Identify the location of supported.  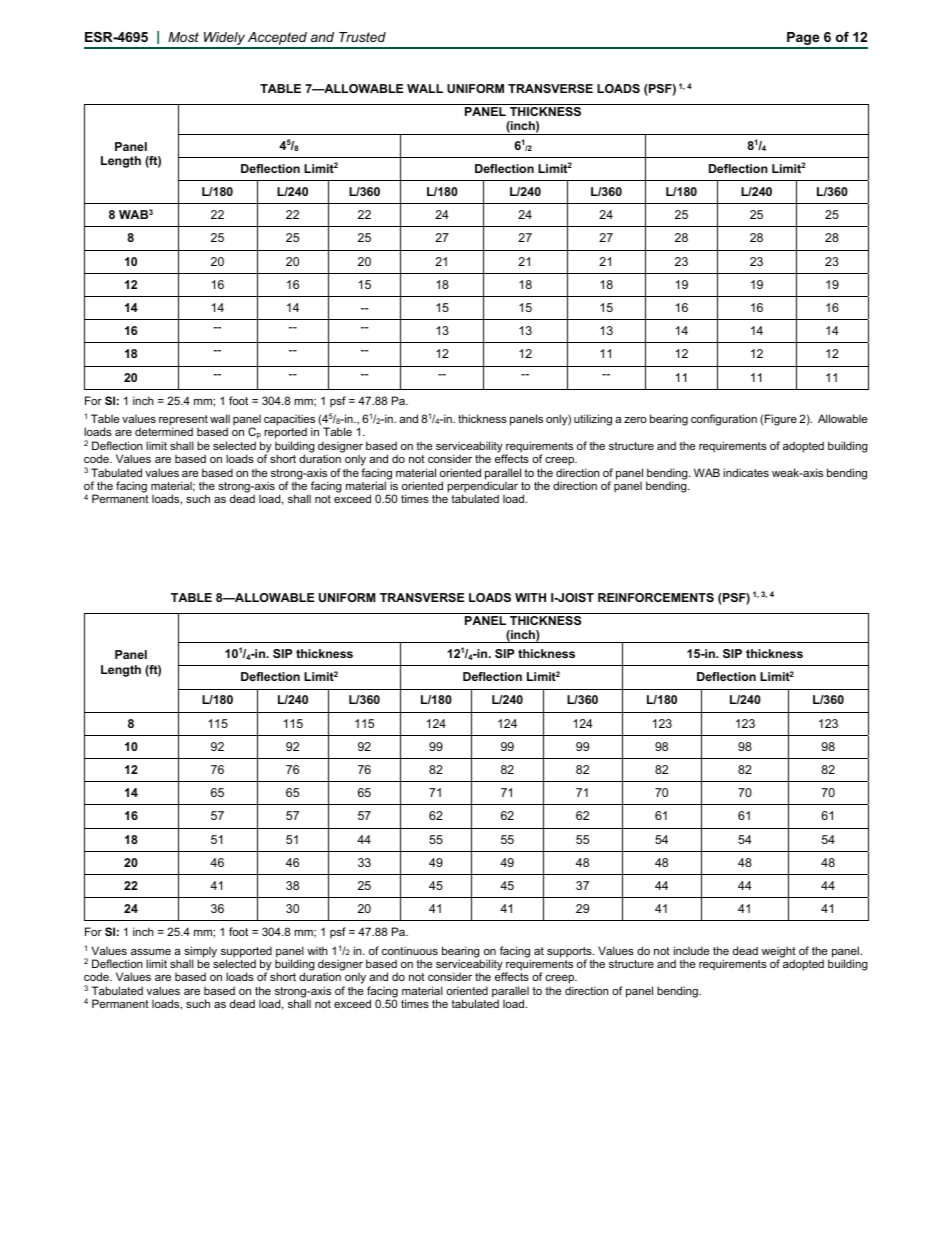
(246, 953).
